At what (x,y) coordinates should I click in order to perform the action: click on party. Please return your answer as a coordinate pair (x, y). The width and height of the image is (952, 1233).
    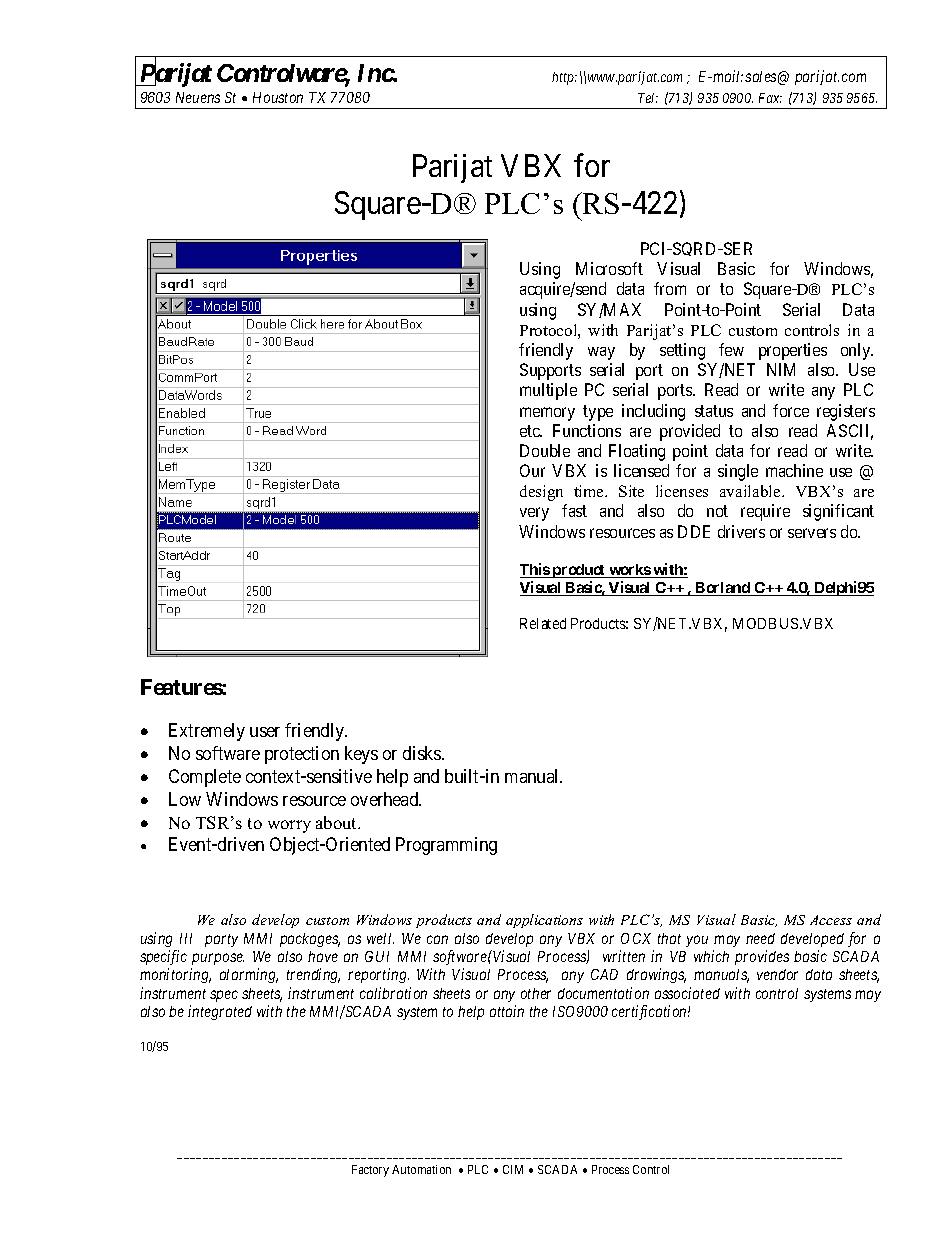
    Looking at the image, I should click on (221, 940).
